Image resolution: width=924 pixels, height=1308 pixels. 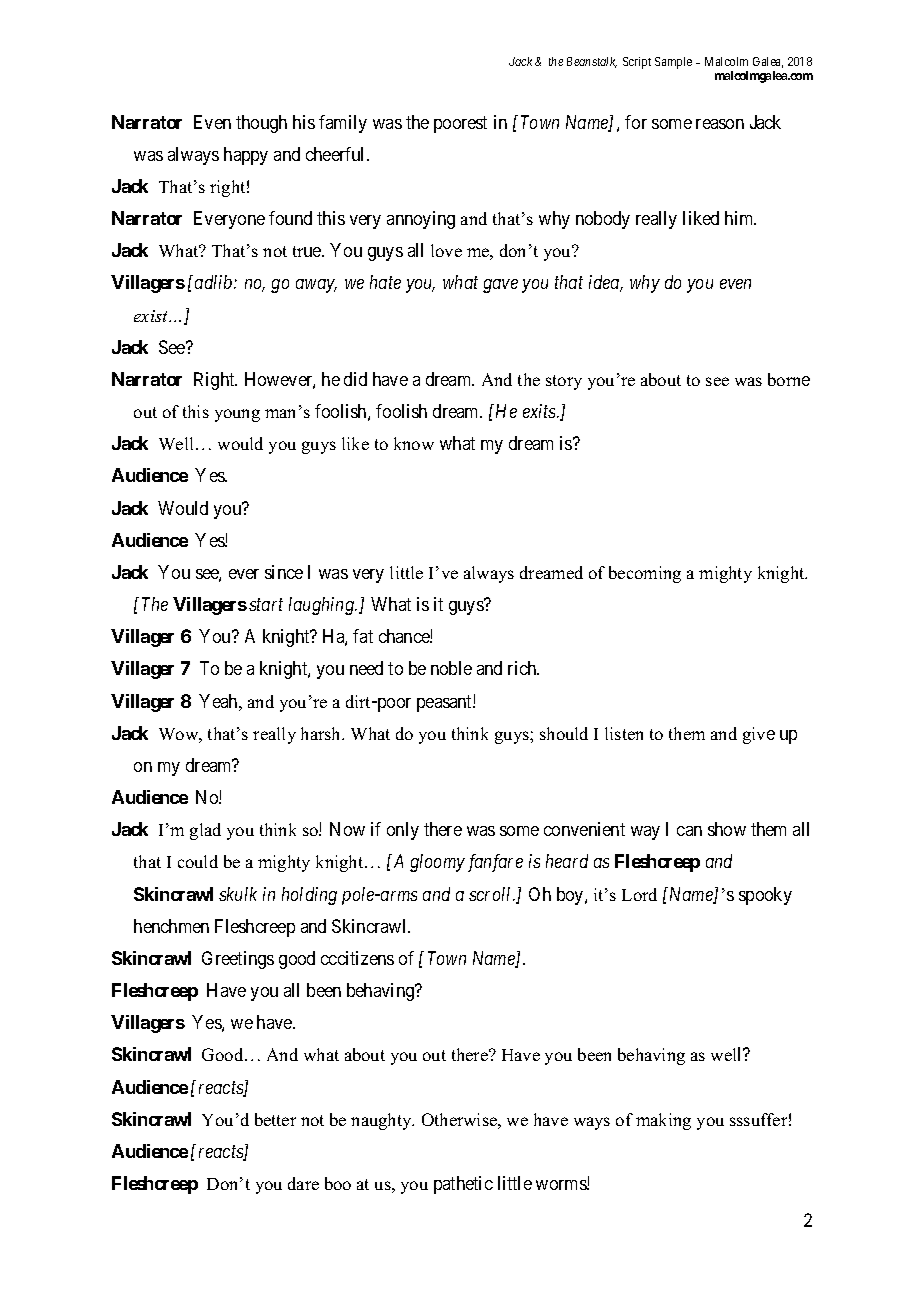 What do you see at coordinates (592, 62) in the image?
I see `Beanstalk` at bounding box center [592, 62].
